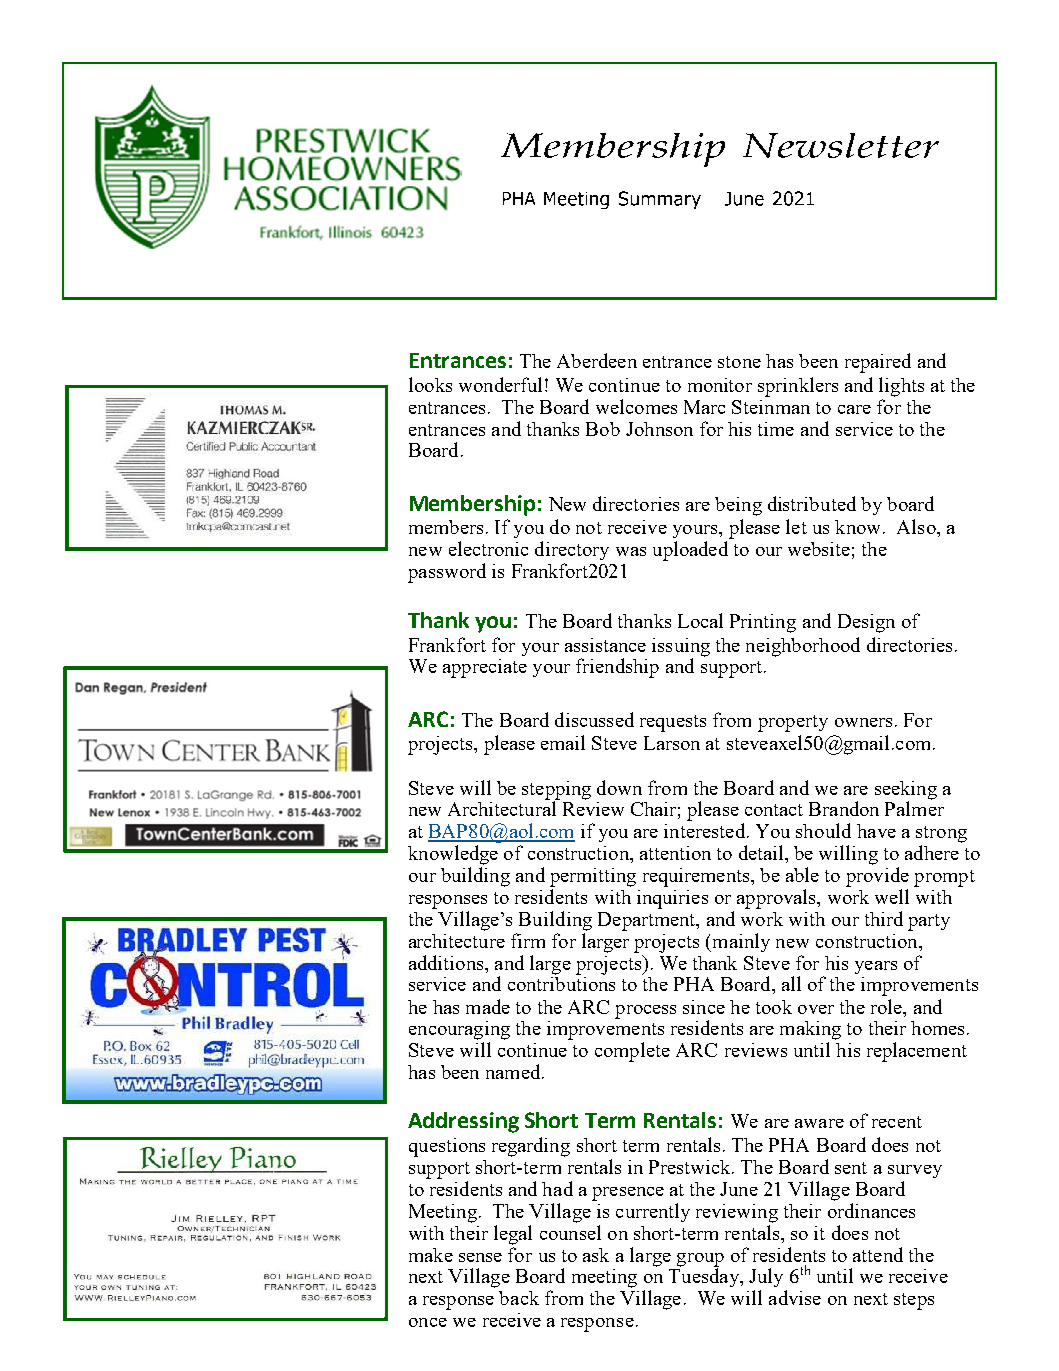 The width and height of the document is (1059, 1371). Describe the element at coordinates (704, 1007) in the document. I see `since` at that location.
